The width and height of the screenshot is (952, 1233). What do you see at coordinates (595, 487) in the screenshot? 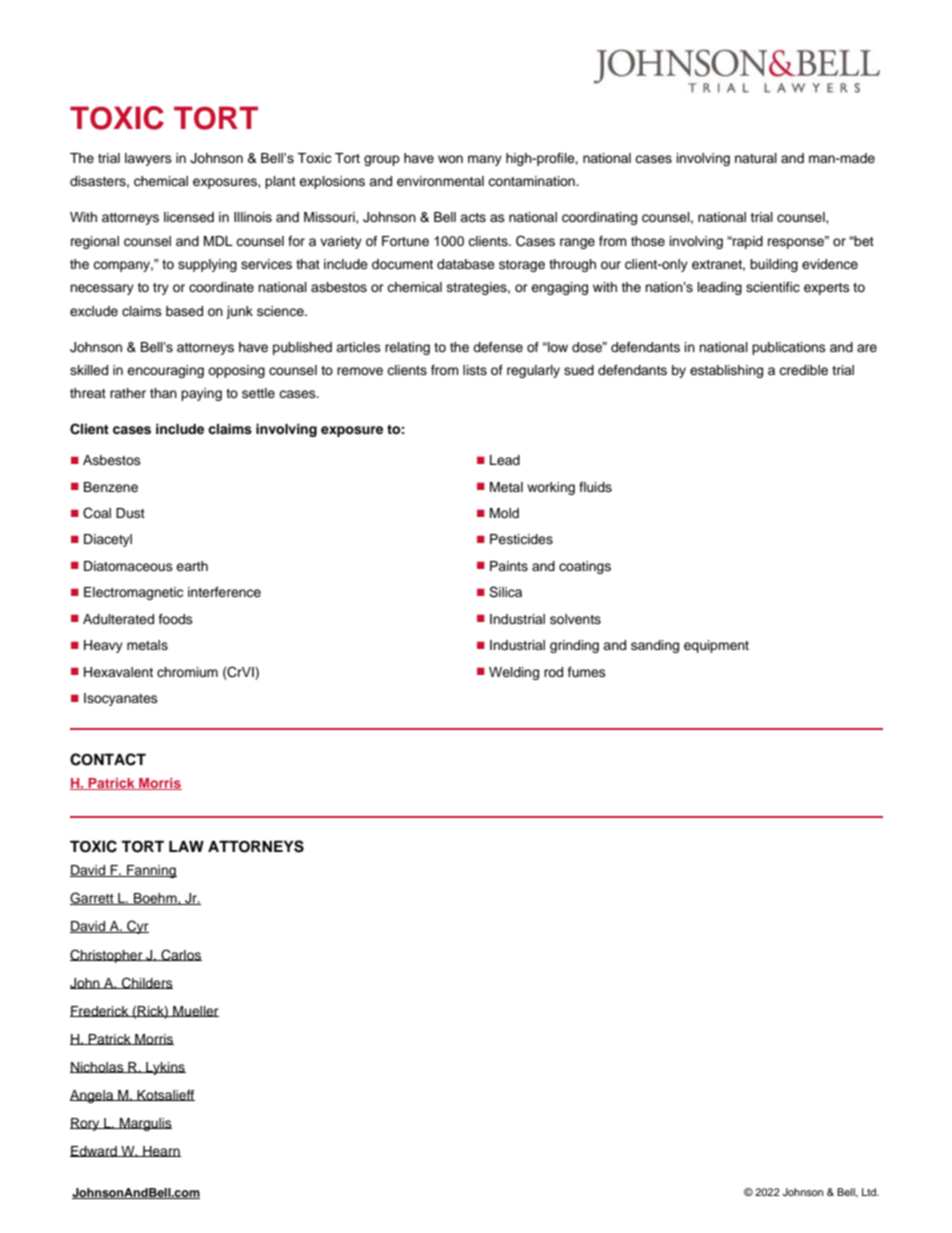
I see `fluids` at bounding box center [595, 487].
